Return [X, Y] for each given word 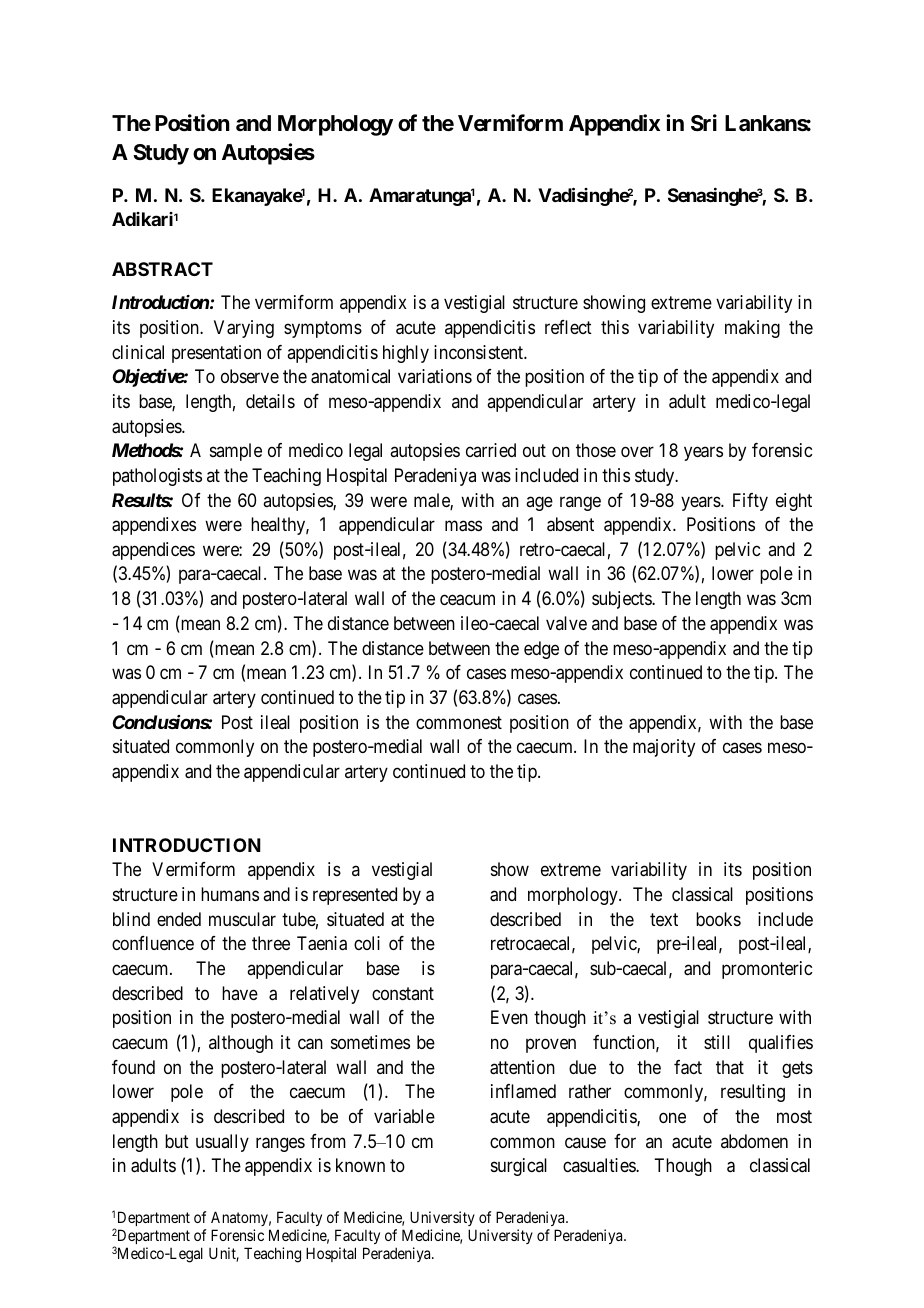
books [718, 919]
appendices [153, 551]
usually [222, 1143]
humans [230, 894]
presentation [216, 354]
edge [541, 650]
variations [435, 376]
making [752, 329]
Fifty [750, 502]
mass [463, 526]
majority [664, 748]
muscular [242, 919]
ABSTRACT [162, 269]
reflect [568, 327]
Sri [704, 123]
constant [403, 993]
